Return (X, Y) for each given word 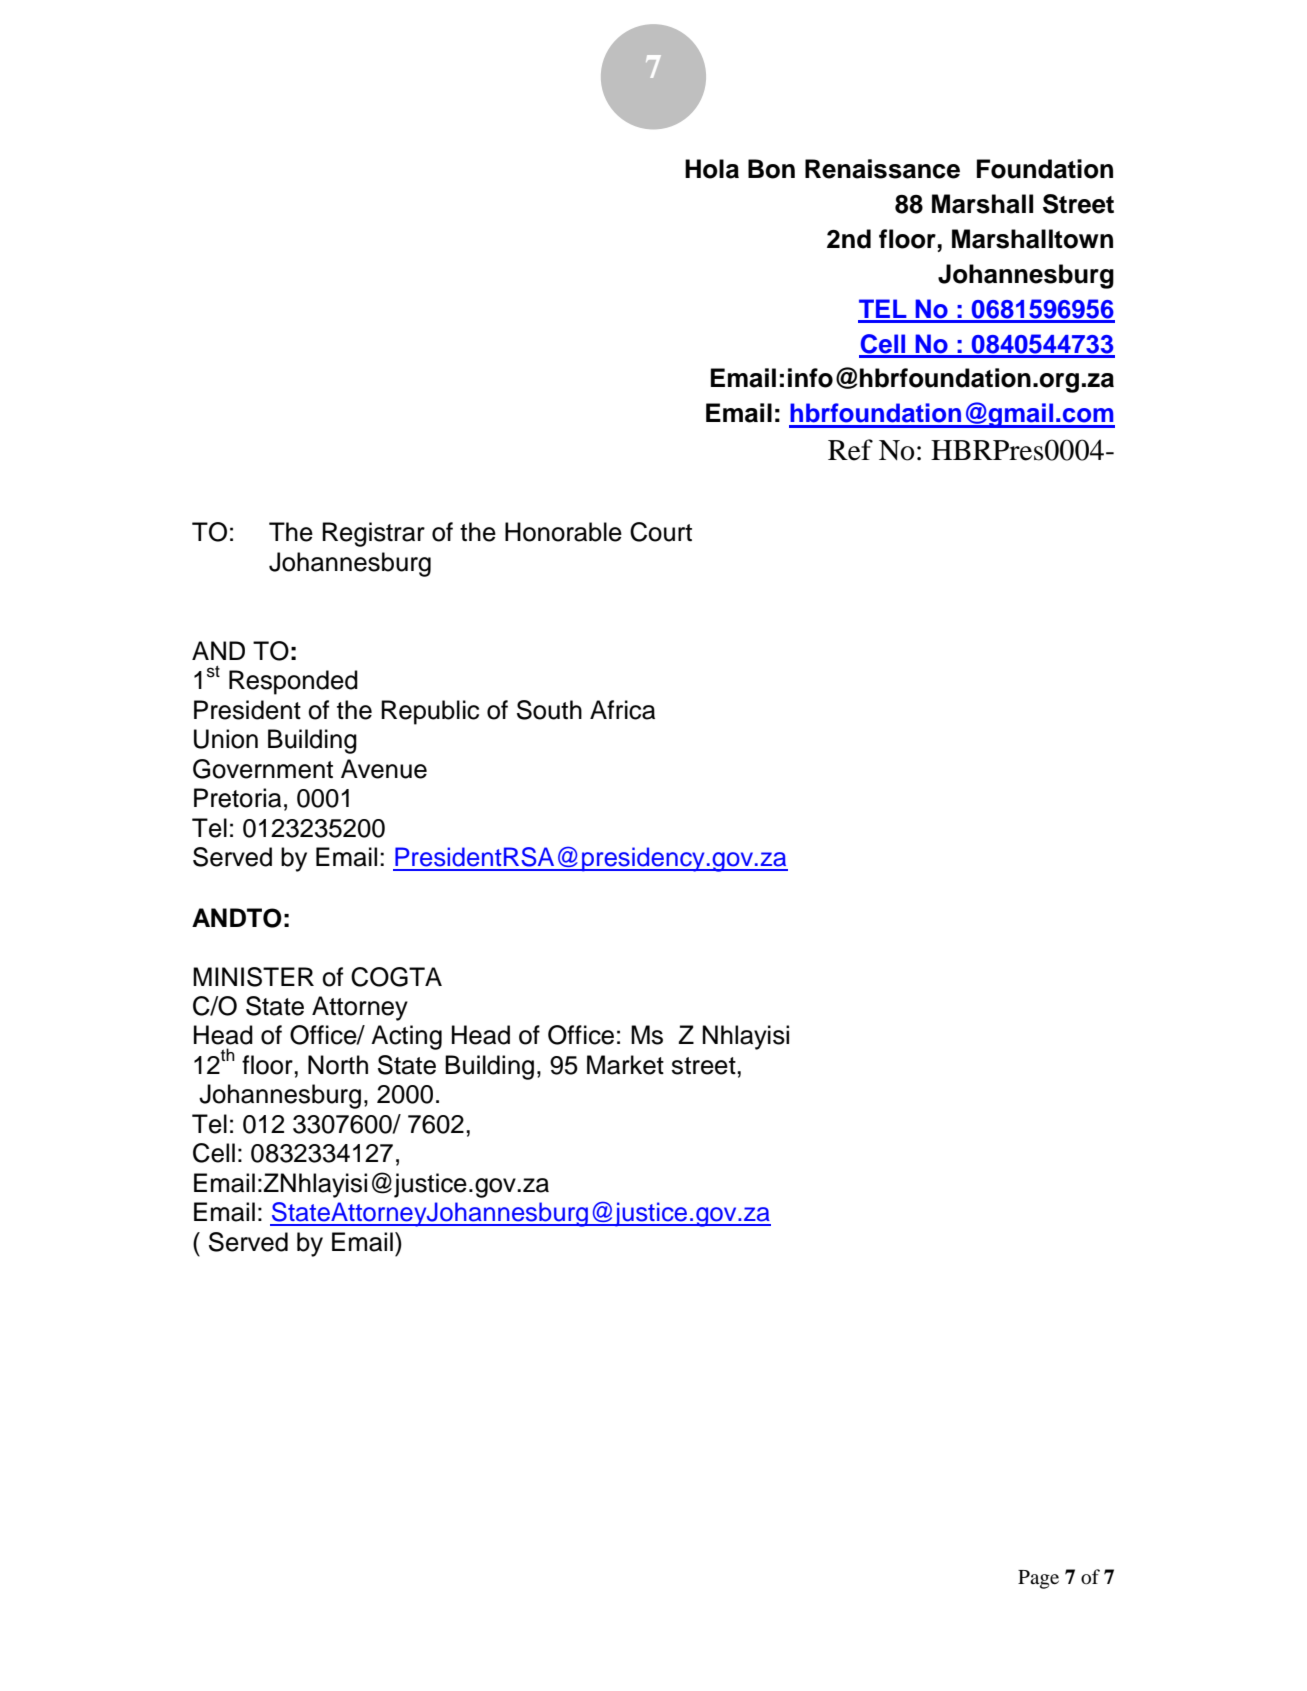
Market (625, 1065)
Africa (622, 710)
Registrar (373, 534)
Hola (712, 169)
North (338, 1065)
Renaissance (882, 169)
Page (1038, 1579)
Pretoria (237, 798)
